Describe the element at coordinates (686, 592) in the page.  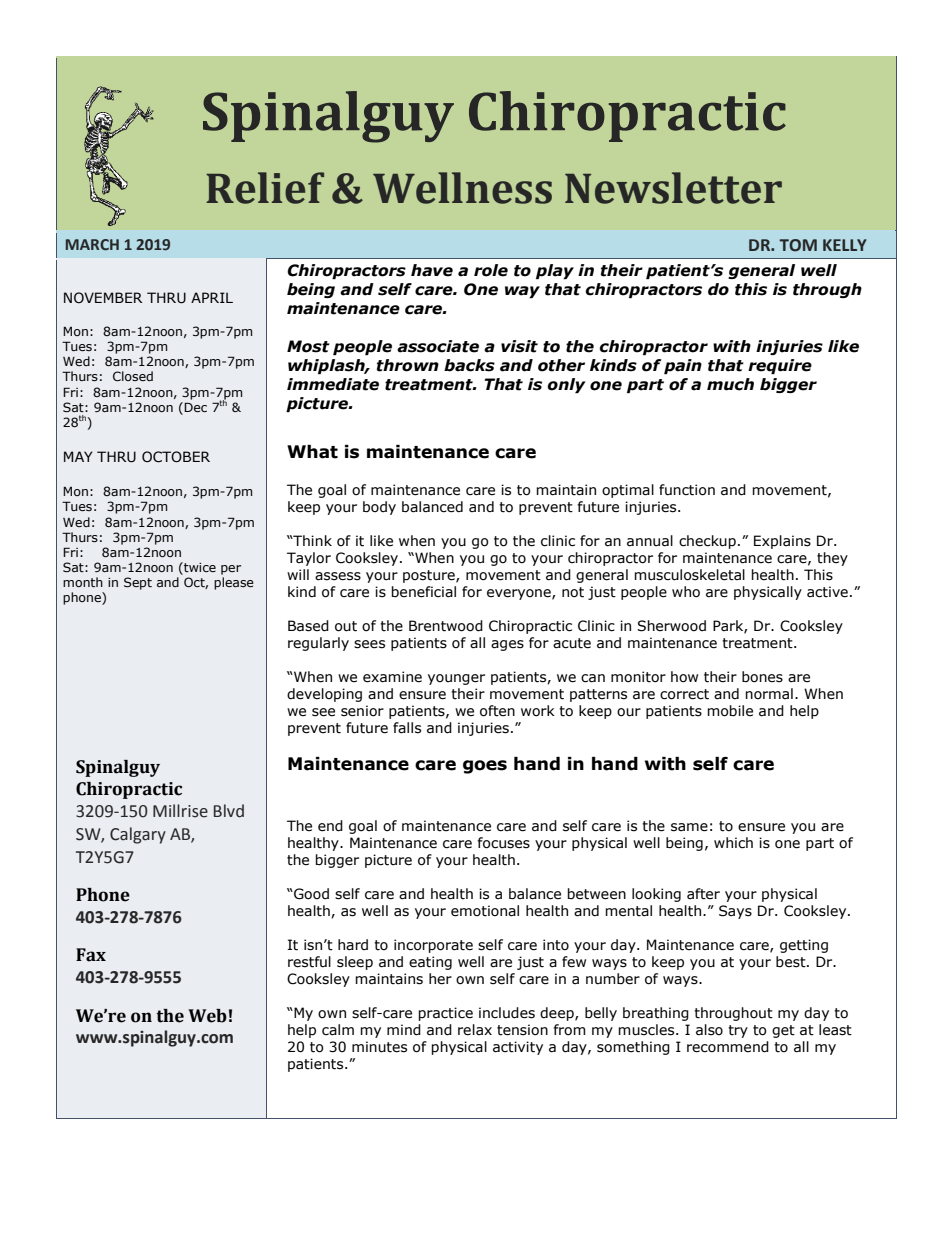
I see `who` at that location.
